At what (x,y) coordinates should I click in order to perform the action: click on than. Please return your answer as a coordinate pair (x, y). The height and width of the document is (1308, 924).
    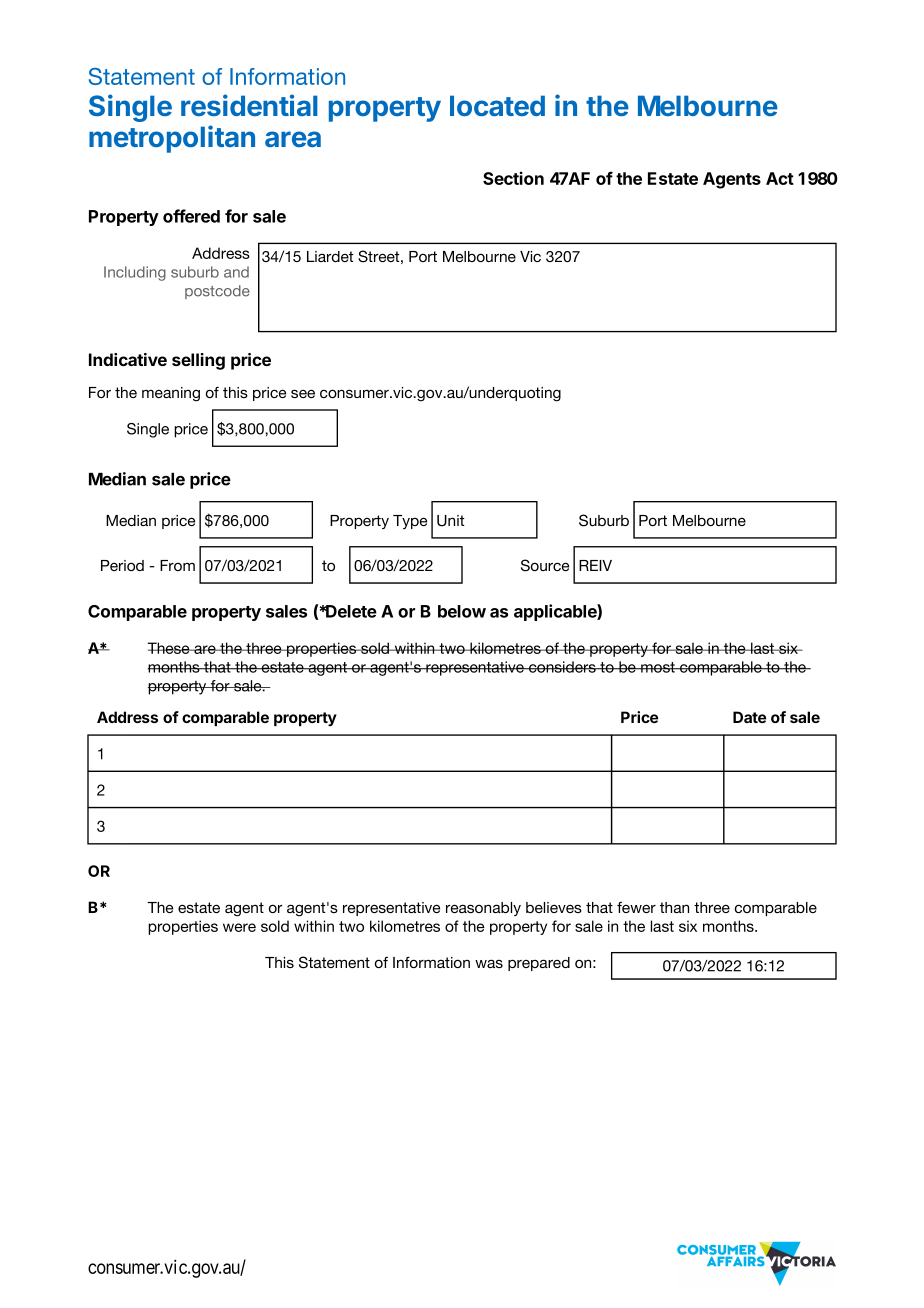
    Looking at the image, I should click on (674, 907).
